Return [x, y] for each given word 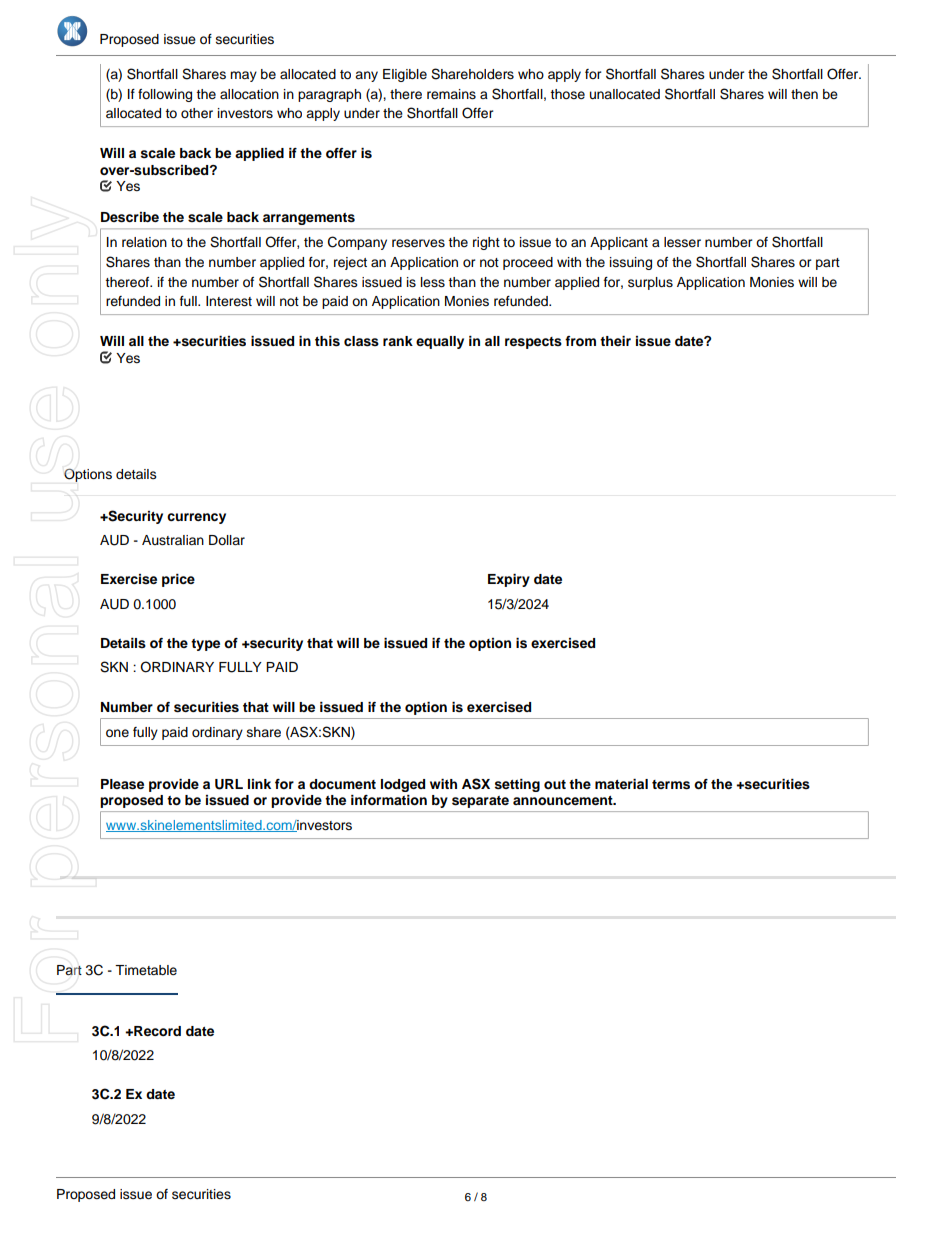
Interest [229, 301]
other [197, 113]
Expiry [509, 580]
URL [229, 784]
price [178, 580]
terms [671, 785]
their [615, 341]
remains [451, 94]
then [804, 94]
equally [440, 342]
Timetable [146, 970]
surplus [650, 283]
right [486, 243]
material [621, 784]
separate [480, 802]
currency [196, 518]
